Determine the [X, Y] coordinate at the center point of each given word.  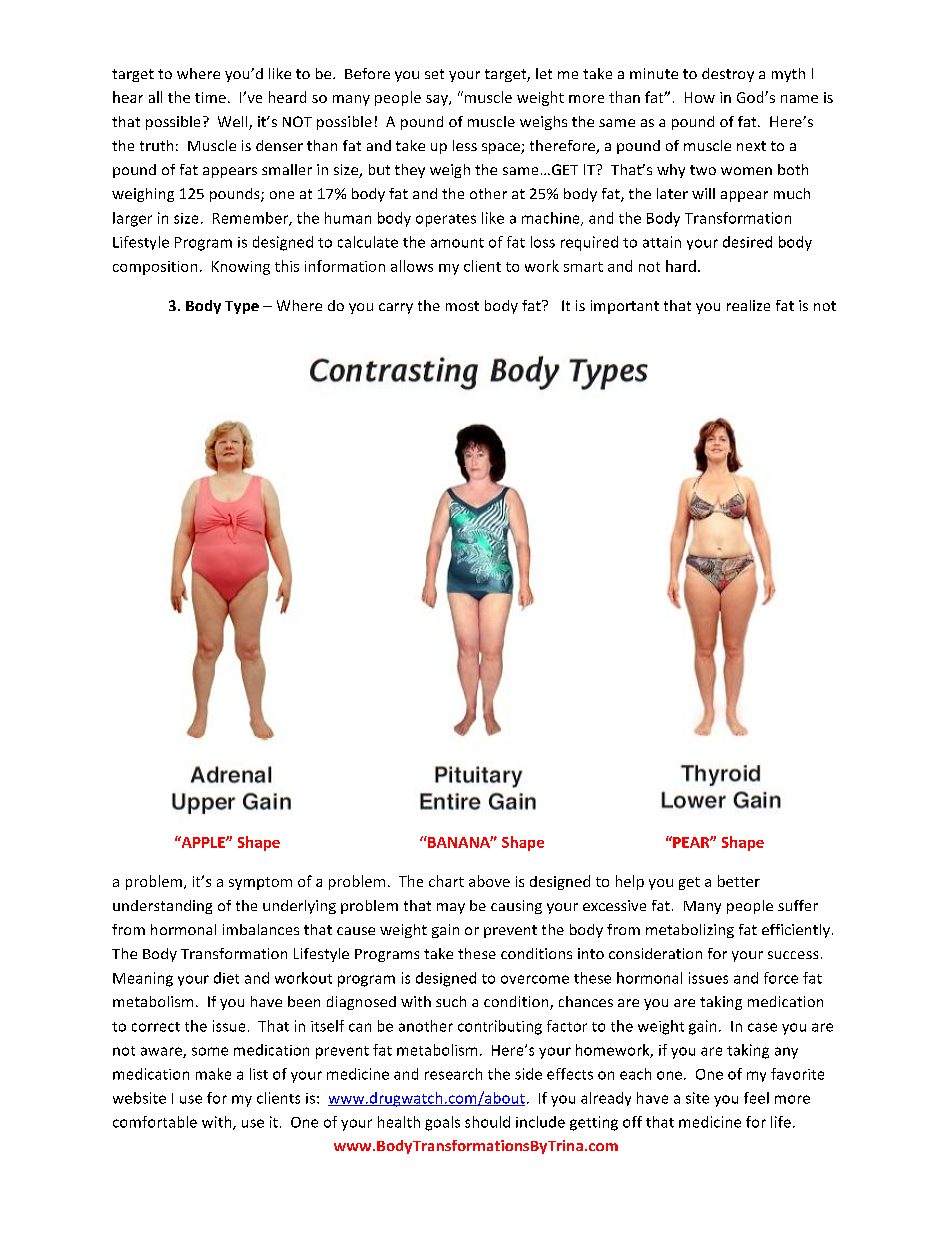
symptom [260, 883]
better [739, 881]
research [453, 1074]
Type [242, 307]
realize [748, 305]
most [462, 306]
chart [446, 881]
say [438, 100]
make [213, 1074]
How [700, 97]
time [210, 97]
